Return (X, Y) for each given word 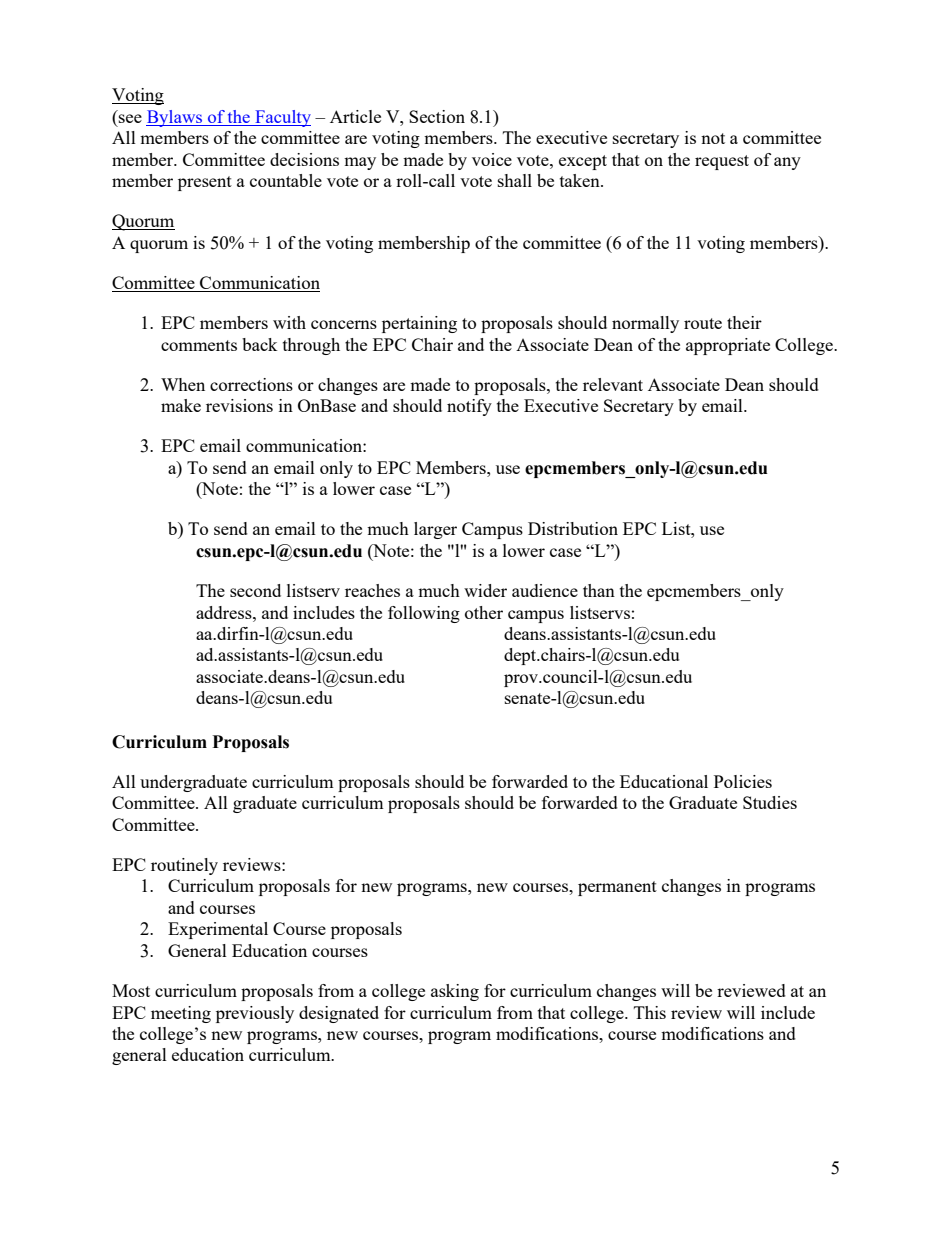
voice (492, 159)
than (599, 590)
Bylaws (175, 118)
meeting (181, 1014)
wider (485, 590)
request (722, 162)
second (255, 590)
